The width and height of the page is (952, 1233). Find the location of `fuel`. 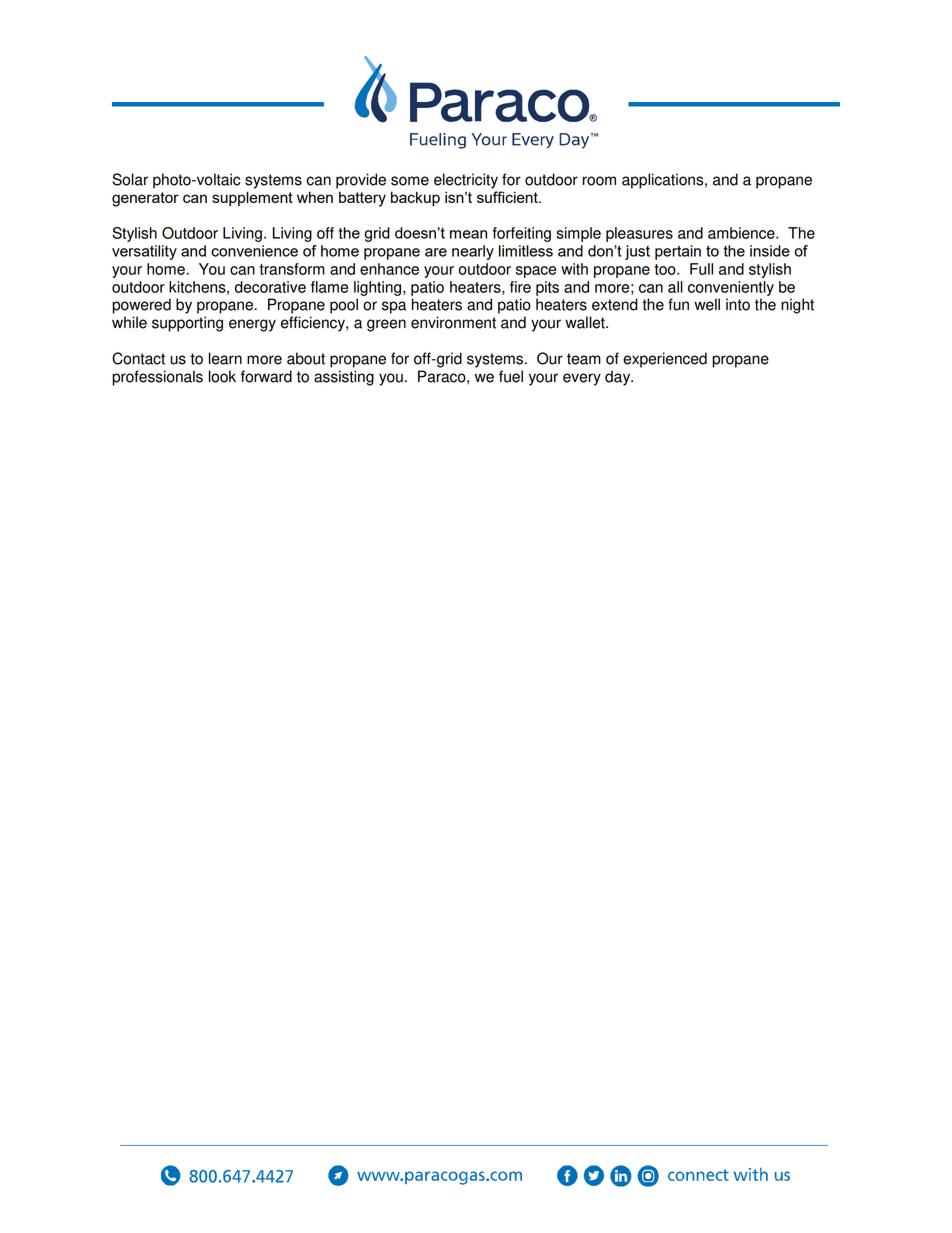

fuel is located at coordinates (511, 376).
